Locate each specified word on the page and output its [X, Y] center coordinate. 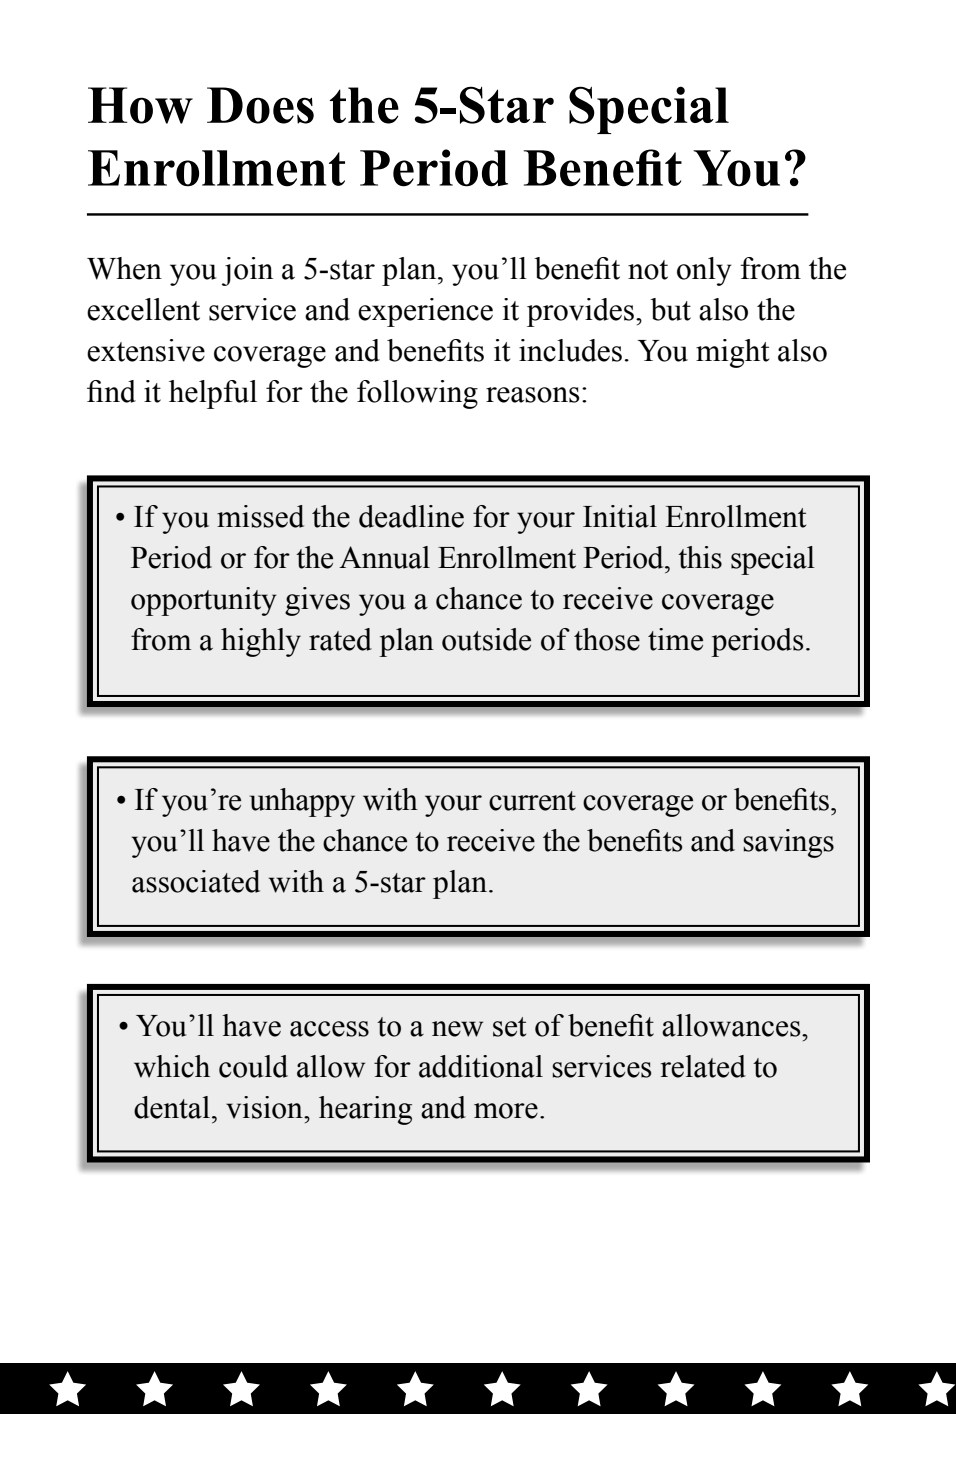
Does [260, 105]
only [704, 271]
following [417, 394]
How [140, 105]
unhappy [302, 802]
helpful [213, 394]
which [172, 1066]
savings [788, 843]
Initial [620, 516]
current [532, 801]
